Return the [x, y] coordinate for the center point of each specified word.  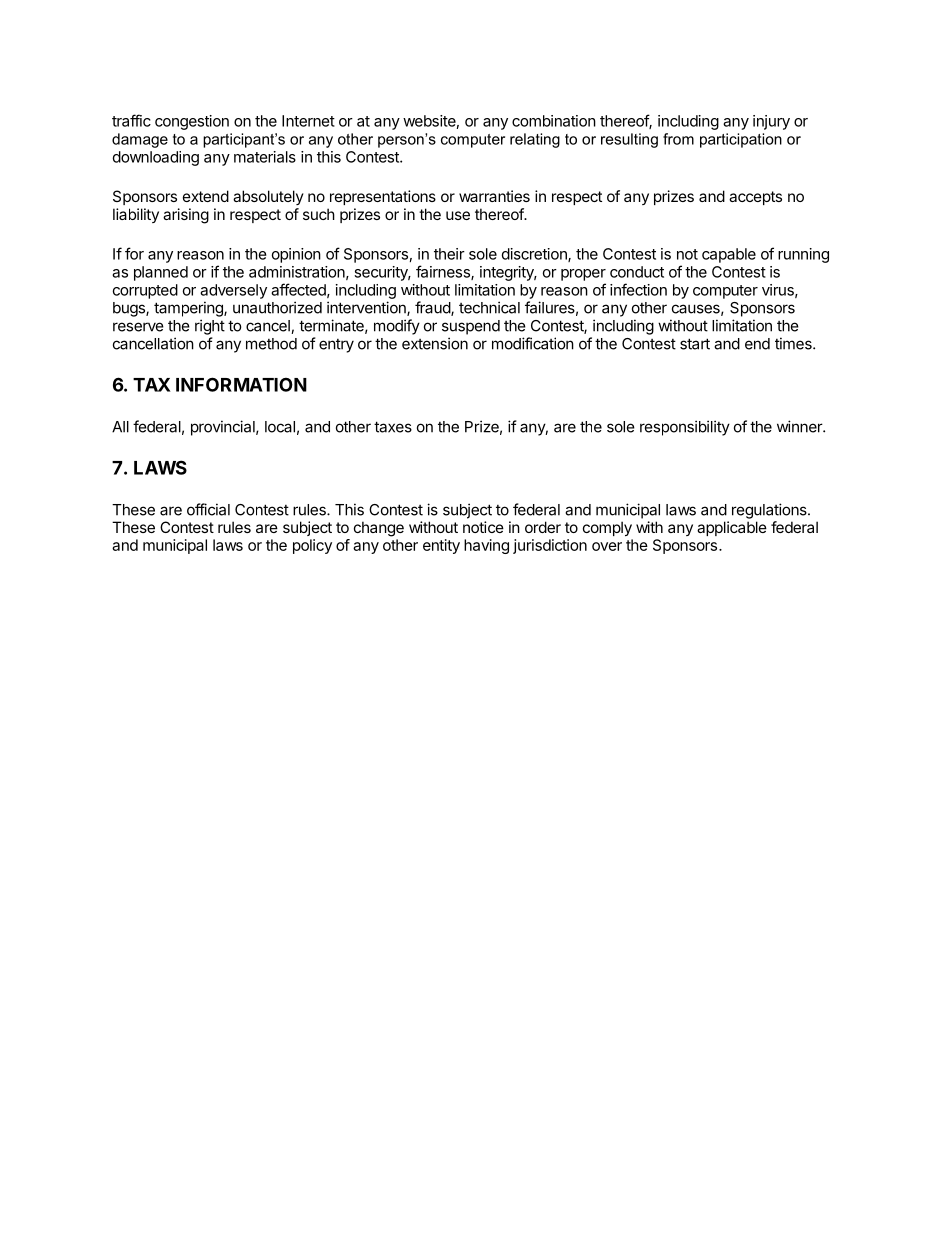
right [210, 327]
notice [483, 527]
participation [741, 140]
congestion [192, 122]
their [449, 254]
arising [186, 216]
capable [729, 255]
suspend [471, 327]
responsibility [685, 428]
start [695, 344]
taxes [393, 427]
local [280, 427]
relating [535, 140]
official [208, 509]
